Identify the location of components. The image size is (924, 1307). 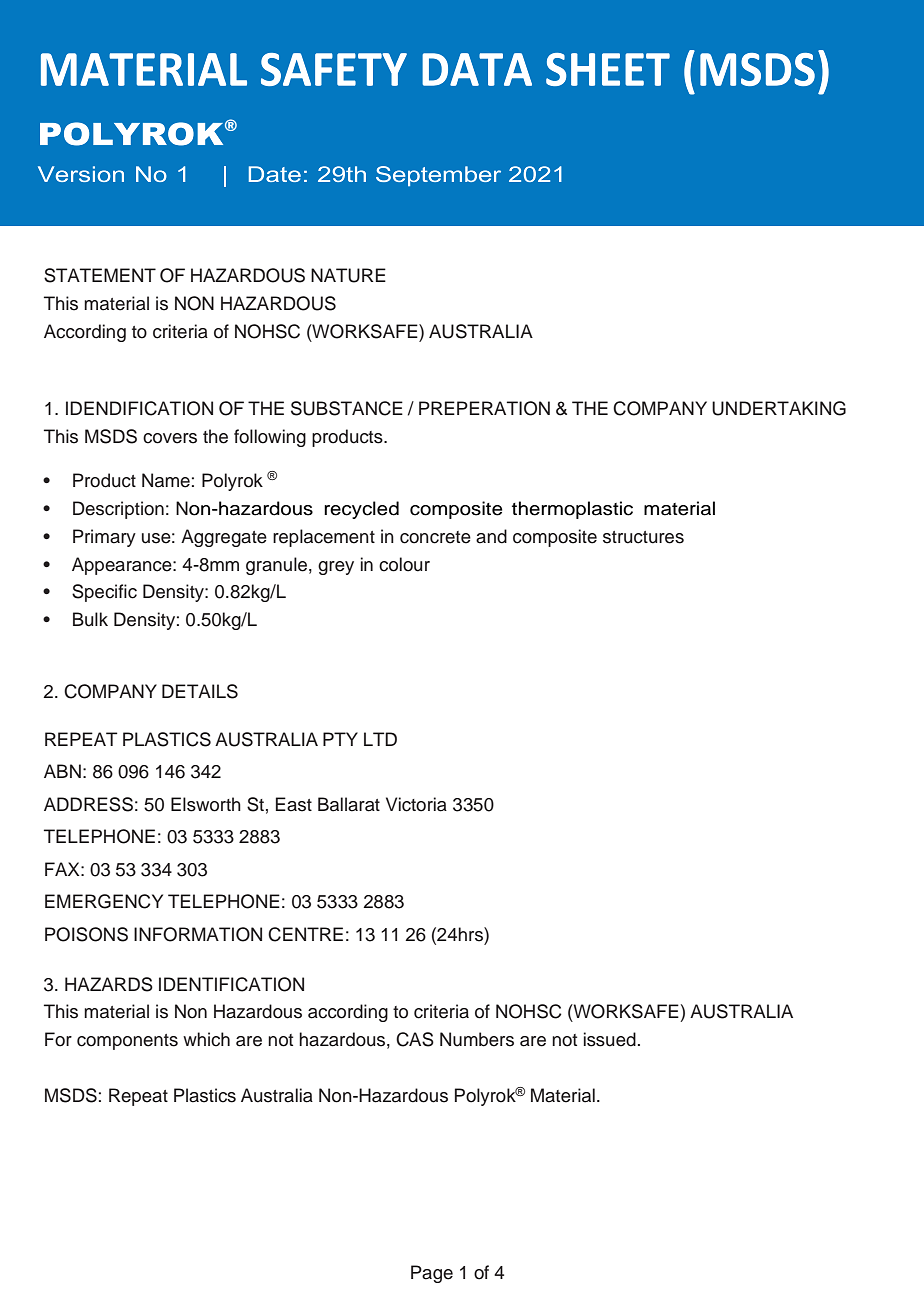
(127, 1042).
